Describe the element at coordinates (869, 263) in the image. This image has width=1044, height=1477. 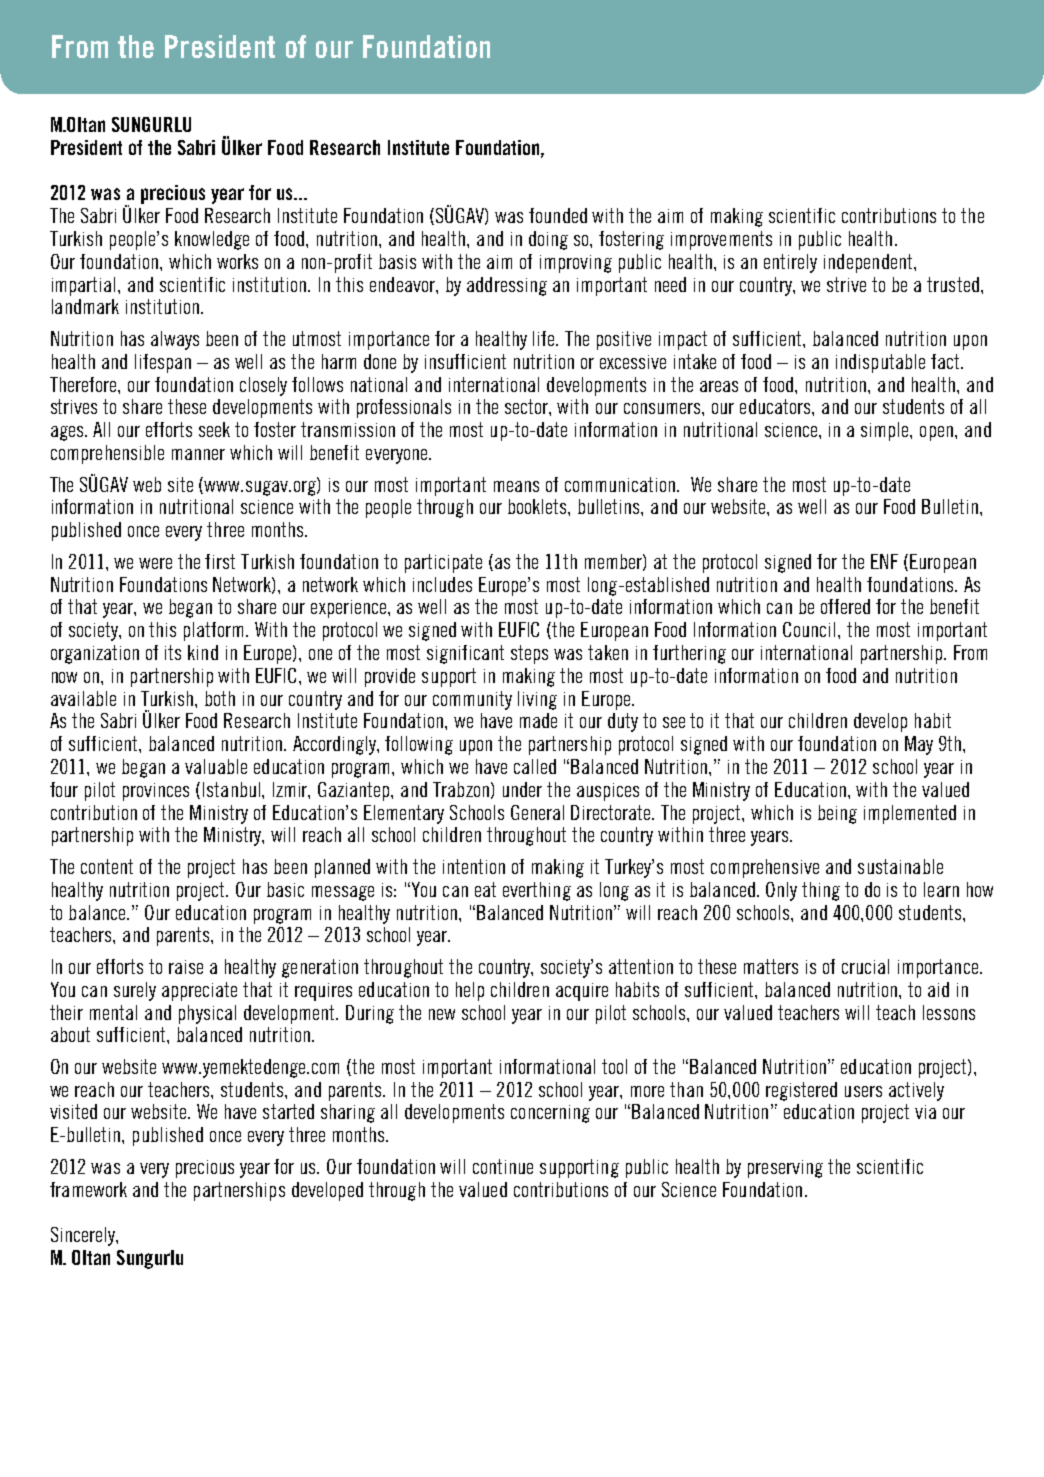
I see `independent` at that location.
